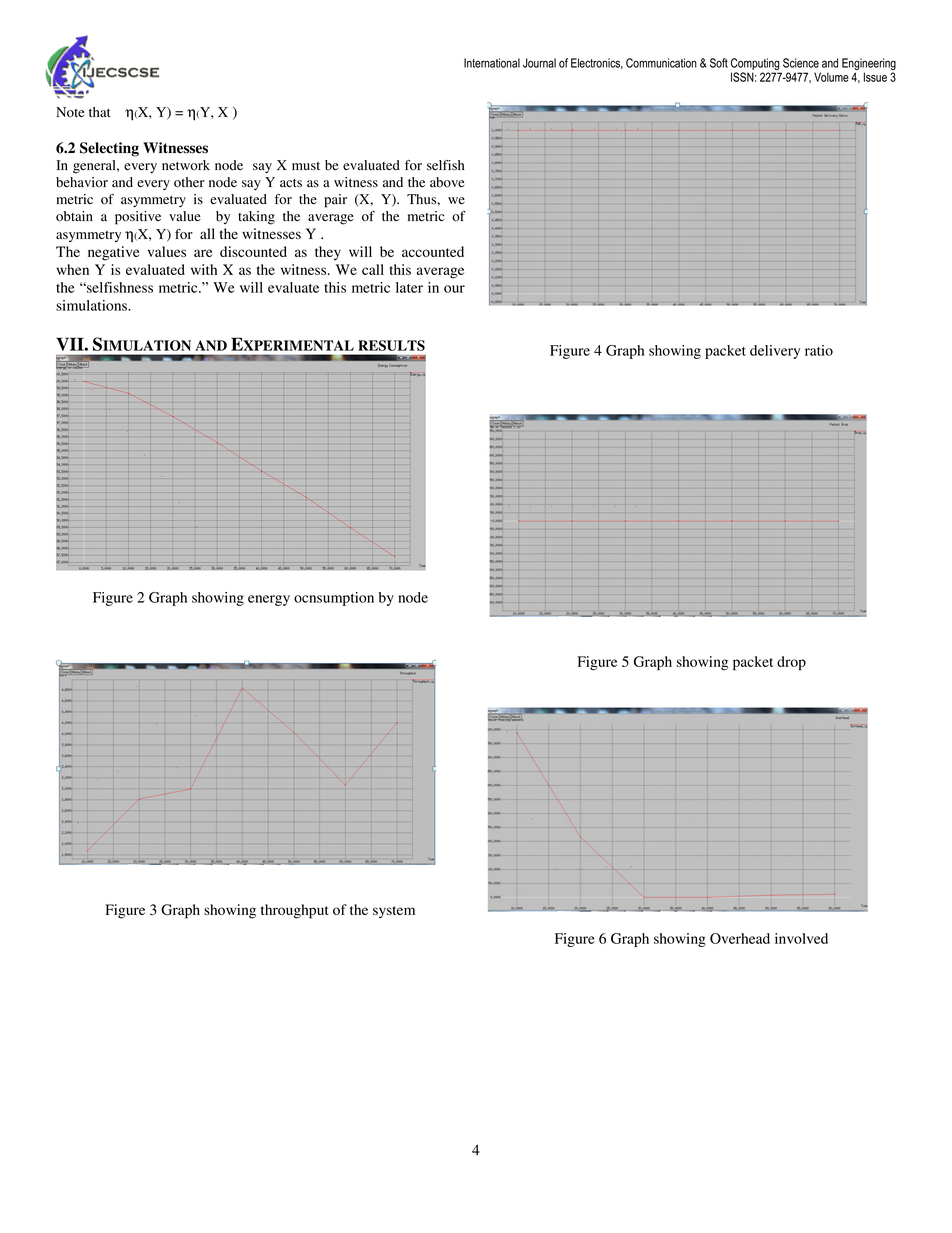 This page has width=952, height=1233. I want to click on drop, so click(791, 663).
